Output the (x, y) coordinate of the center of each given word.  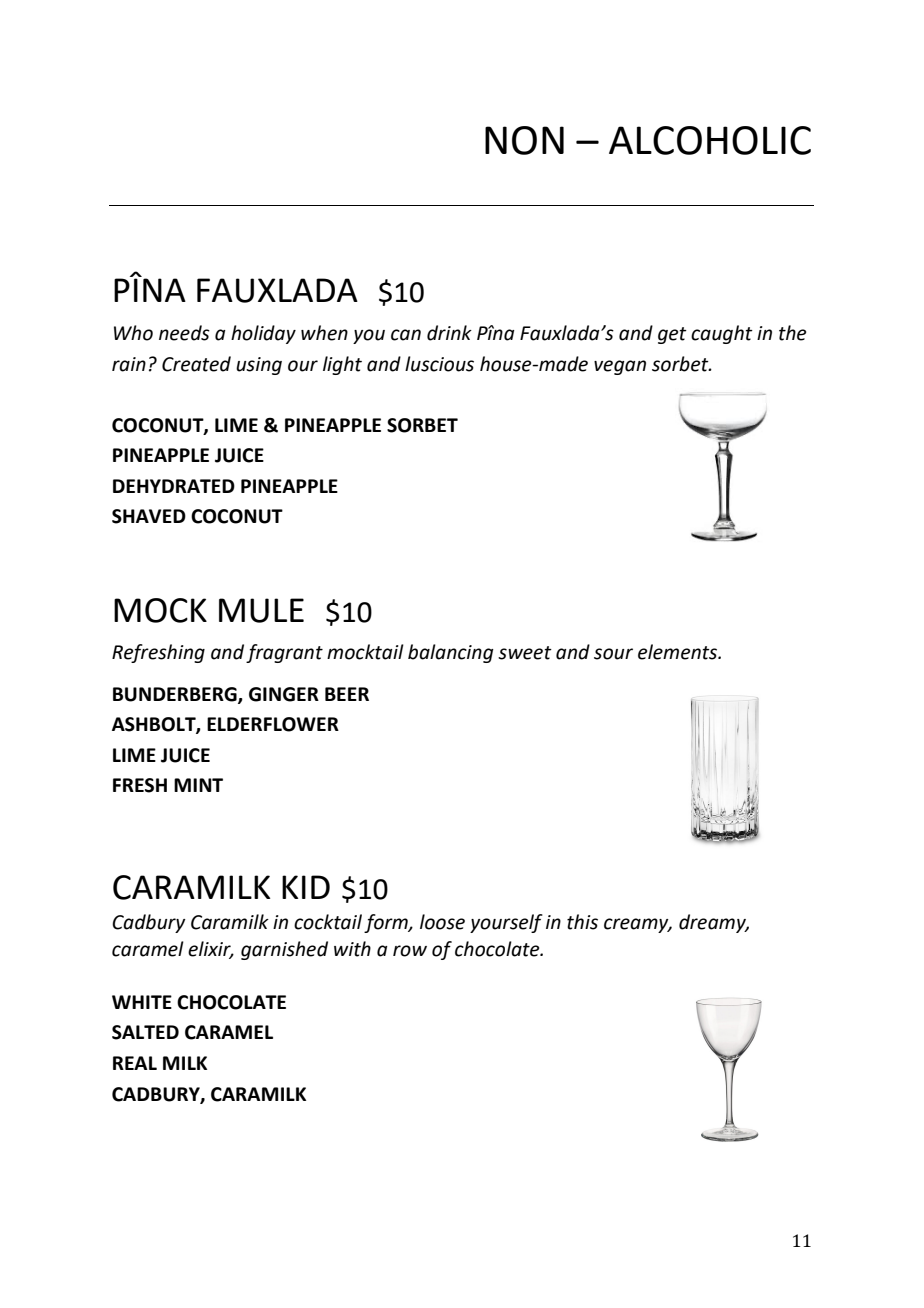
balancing (451, 653)
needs (184, 333)
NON (524, 140)
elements (679, 652)
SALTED (145, 1032)
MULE (261, 610)
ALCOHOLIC (710, 140)
